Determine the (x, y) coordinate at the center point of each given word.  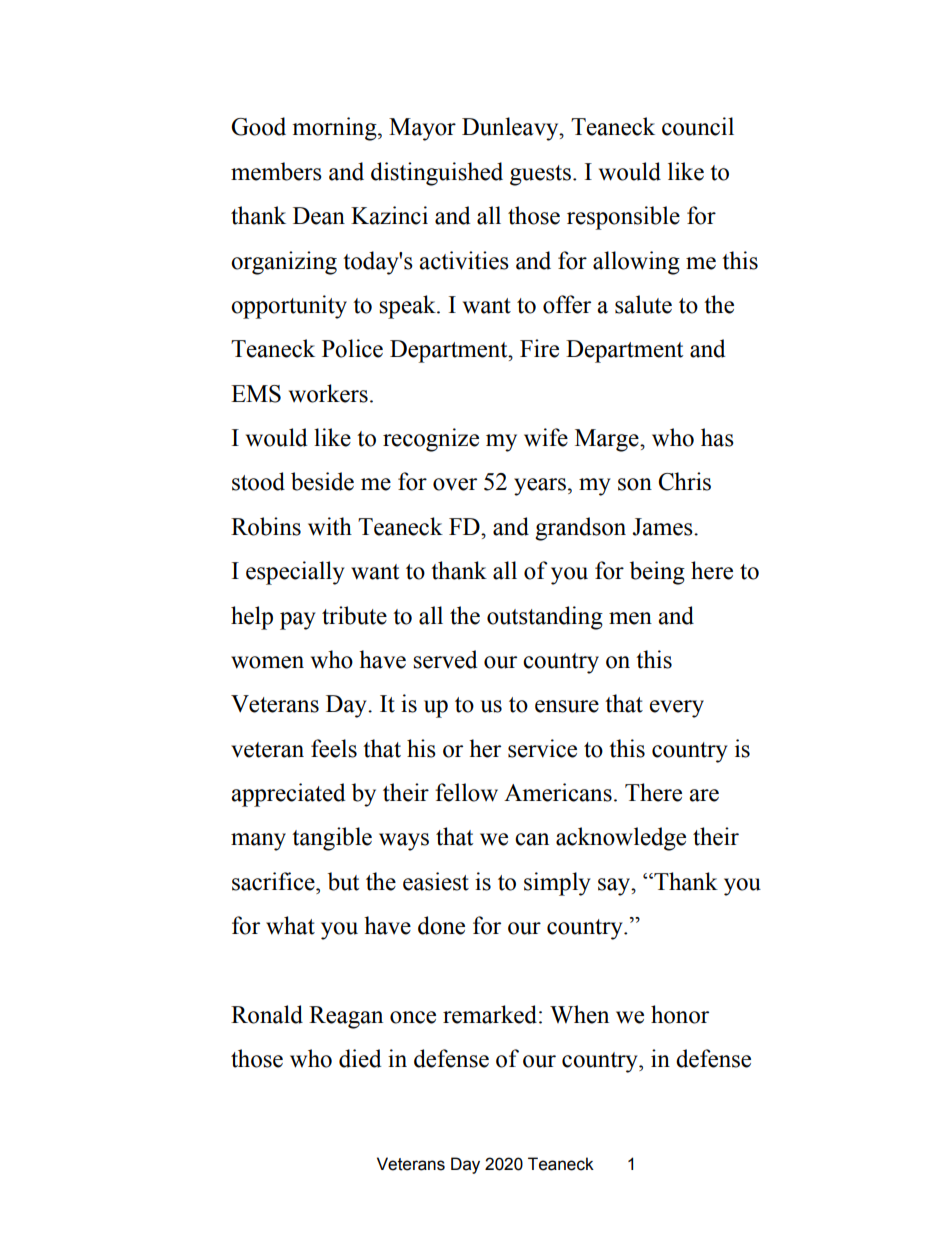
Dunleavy (511, 129)
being (657, 573)
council (698, 126)
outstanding (545, 618)
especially (295, 573)
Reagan (346, 1017)
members (276, 171)
